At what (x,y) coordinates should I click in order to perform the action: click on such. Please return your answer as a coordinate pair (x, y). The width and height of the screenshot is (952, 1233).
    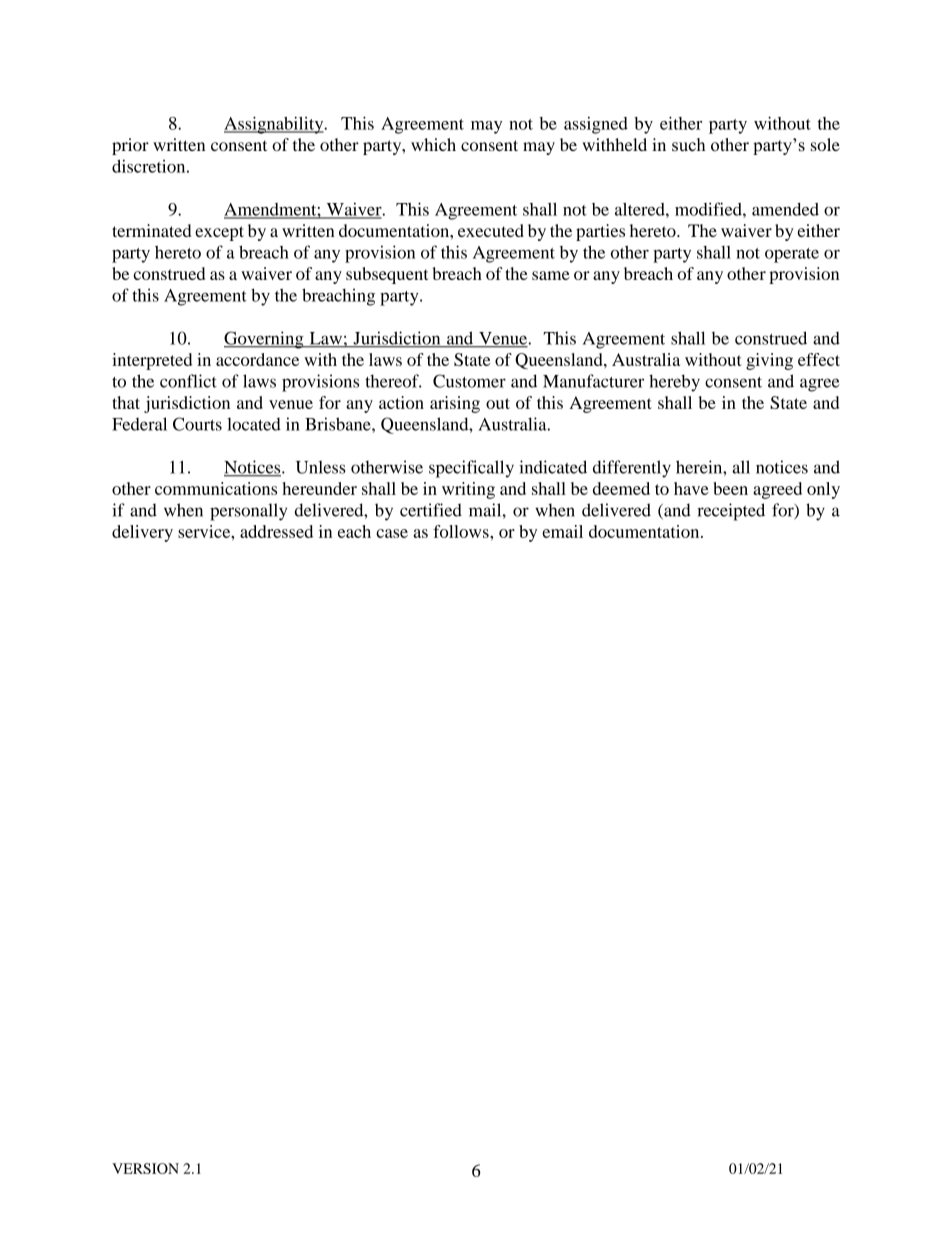
    Looking at the image, I should click on (689, 145).
